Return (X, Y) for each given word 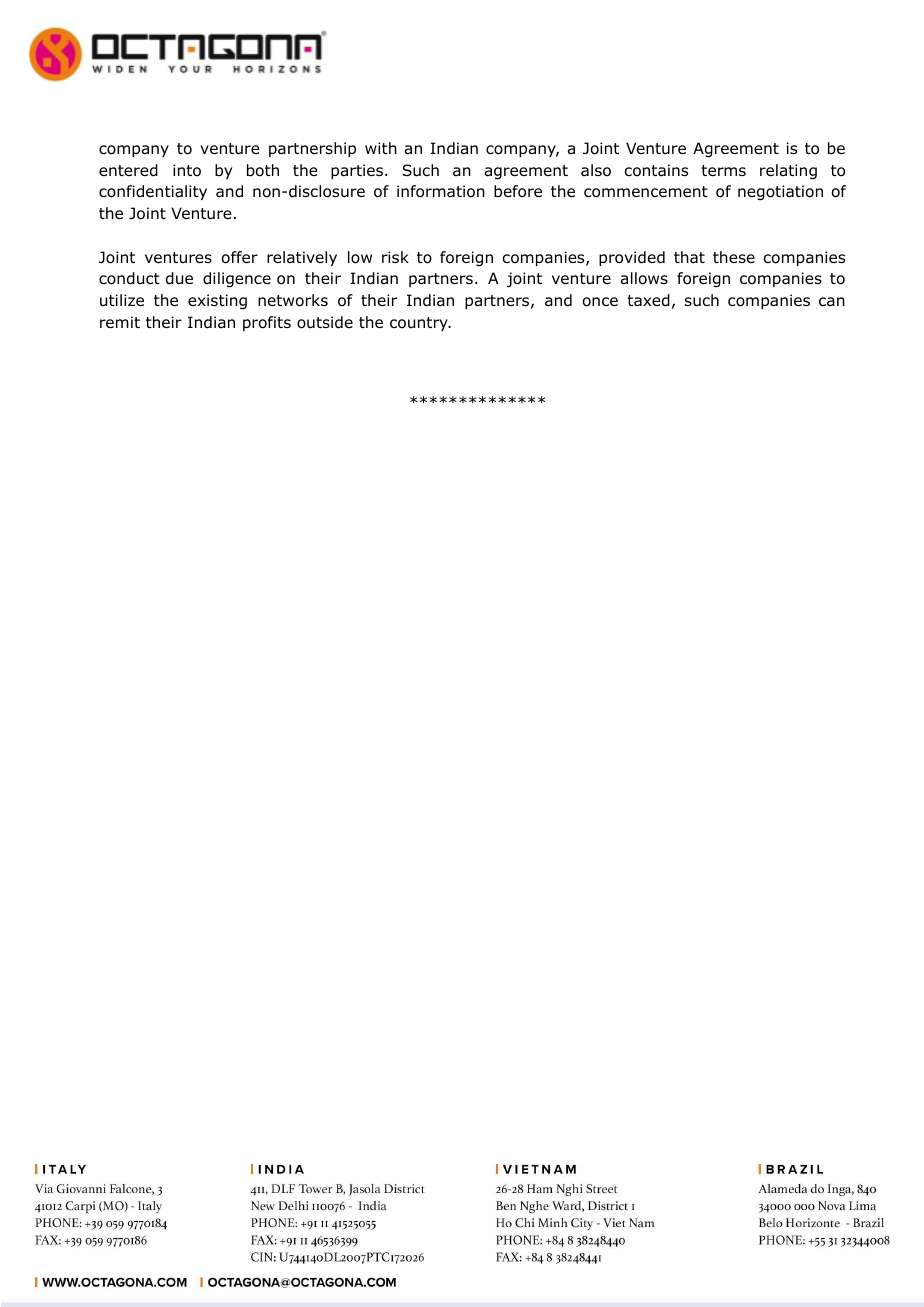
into (187, 170)
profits (267, 323)
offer (240, 257)
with (381, 148)
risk (395, 257)
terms (723, 170)
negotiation (780, 193)
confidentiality (153, 192)
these (734, 257)
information (441, 191)
